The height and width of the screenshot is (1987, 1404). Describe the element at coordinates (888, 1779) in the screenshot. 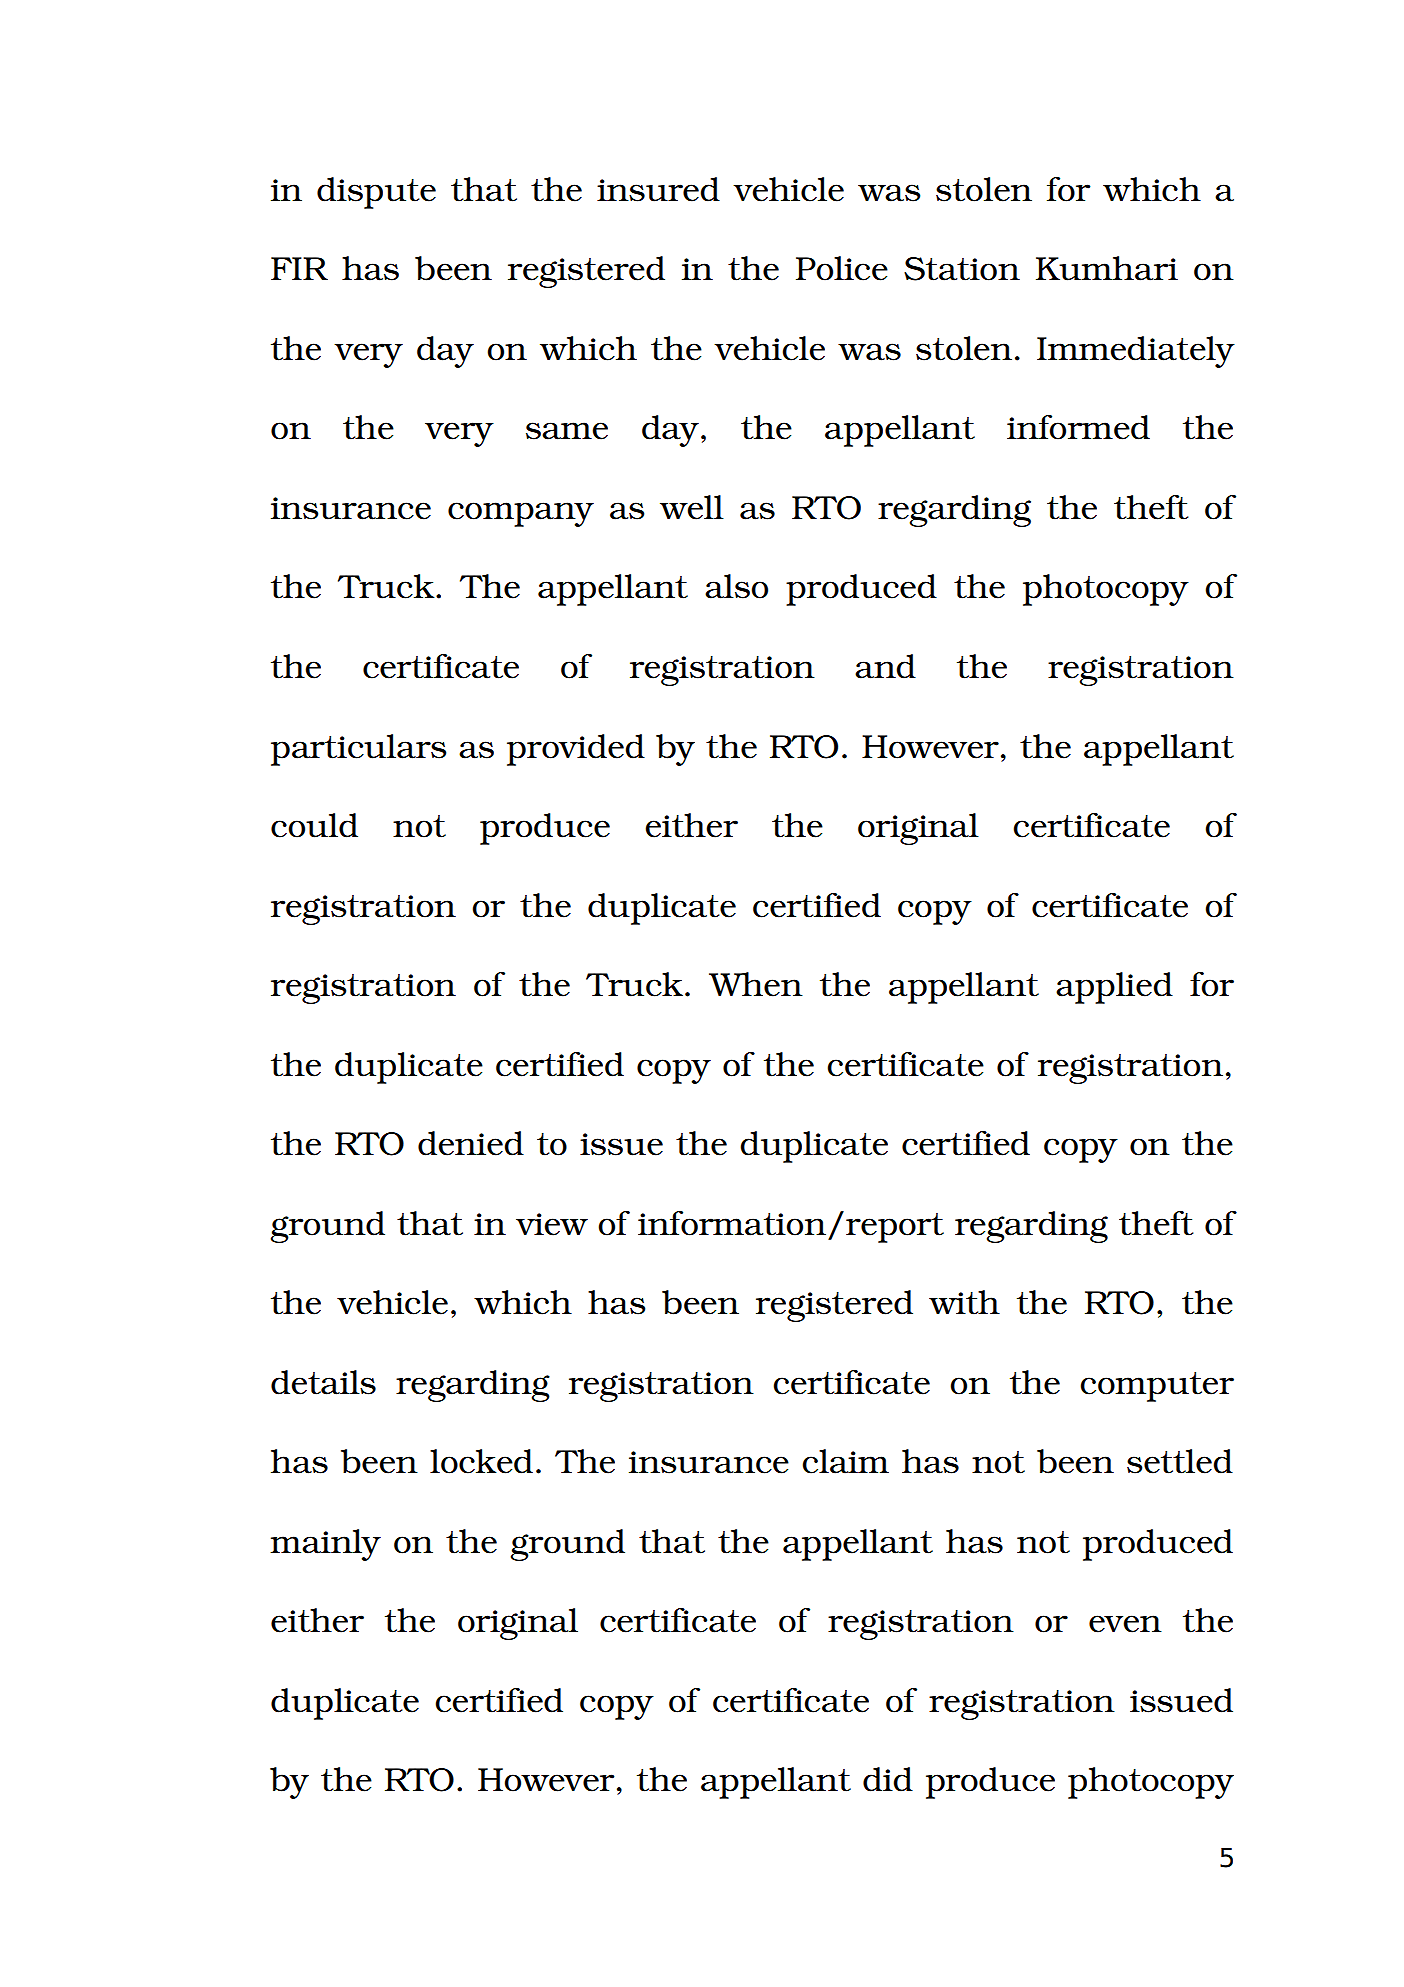

I see `did` at that location.
